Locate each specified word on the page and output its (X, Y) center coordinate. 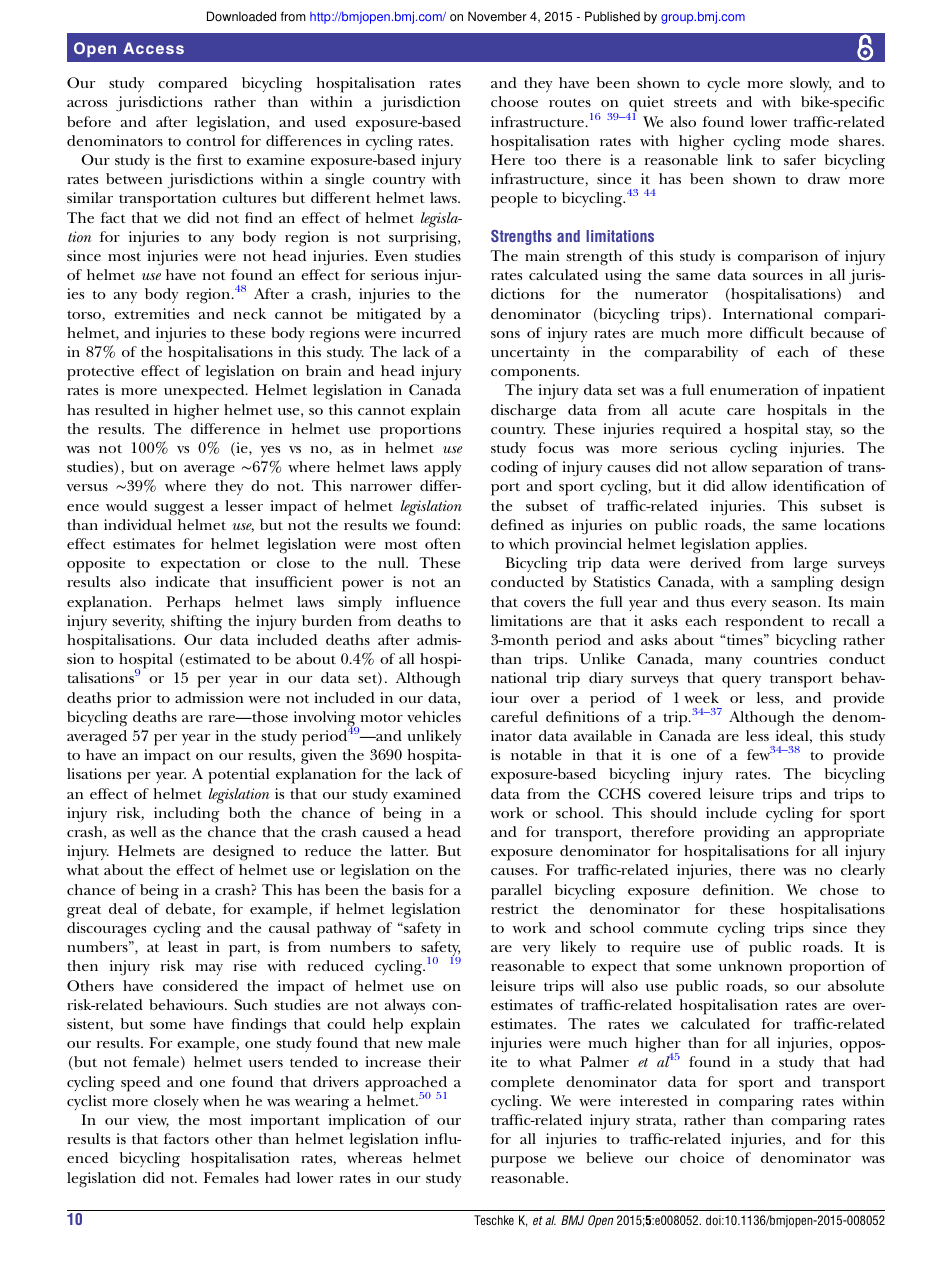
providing (737, 834)
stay (819, 431)
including (186, 815)
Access (153, 48)
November (497, 16)
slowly (810, 84)
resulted (122, 409)
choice (702, 1157)
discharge (523, 412)
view (153, 1121)
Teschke (494, 1220)
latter (409, 850)
